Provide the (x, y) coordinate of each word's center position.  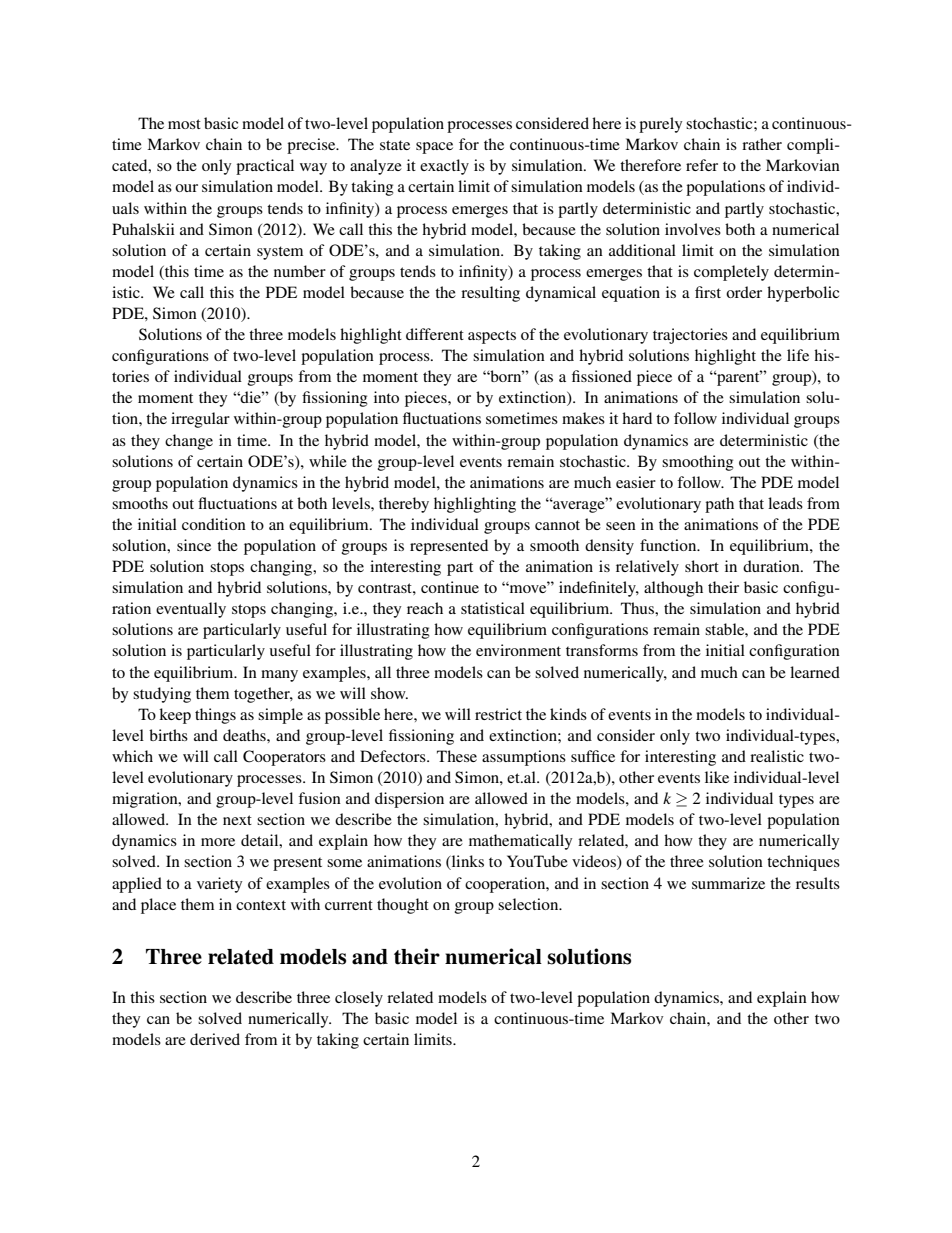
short (702, 566)
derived (215, 1039)
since (194, 545)
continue (450, 587)
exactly (444, 167)
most (184, 124)
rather (762, 144)
